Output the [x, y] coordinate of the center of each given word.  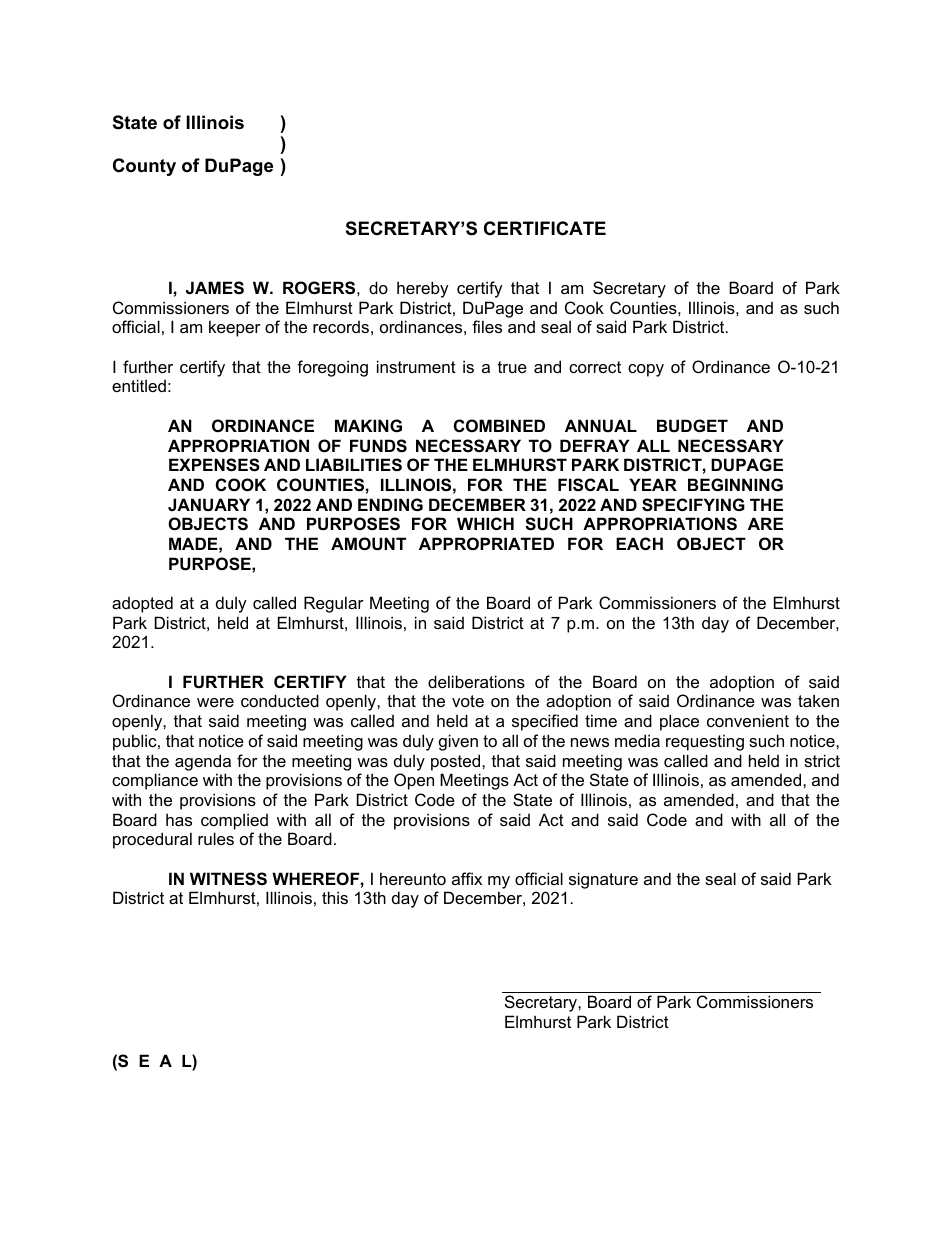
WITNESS [228, 879]
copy [646, 370]
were [215, 702]
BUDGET [692, 425]
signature [603, 880]
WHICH [485, 523]
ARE [765, 523]
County [144, 167]
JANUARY [209, 504]
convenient [748, 720]
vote [468, 701]
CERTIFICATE [545, 228]
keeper [235, 328]
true [512, 367]
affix [467, 878]
